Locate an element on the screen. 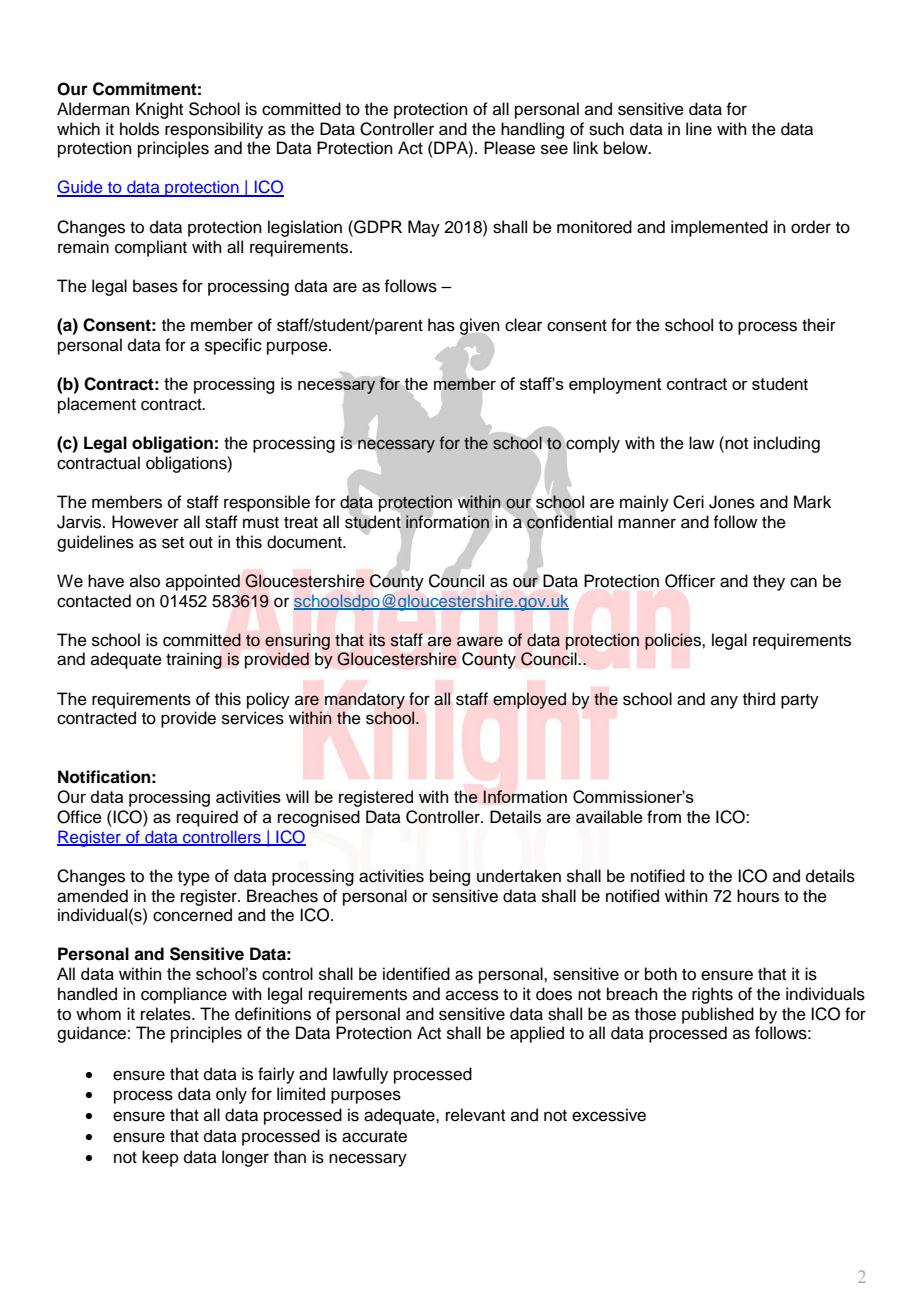 This screenshot has height=1309, width=924. below is located at coordinates (627, 148).
